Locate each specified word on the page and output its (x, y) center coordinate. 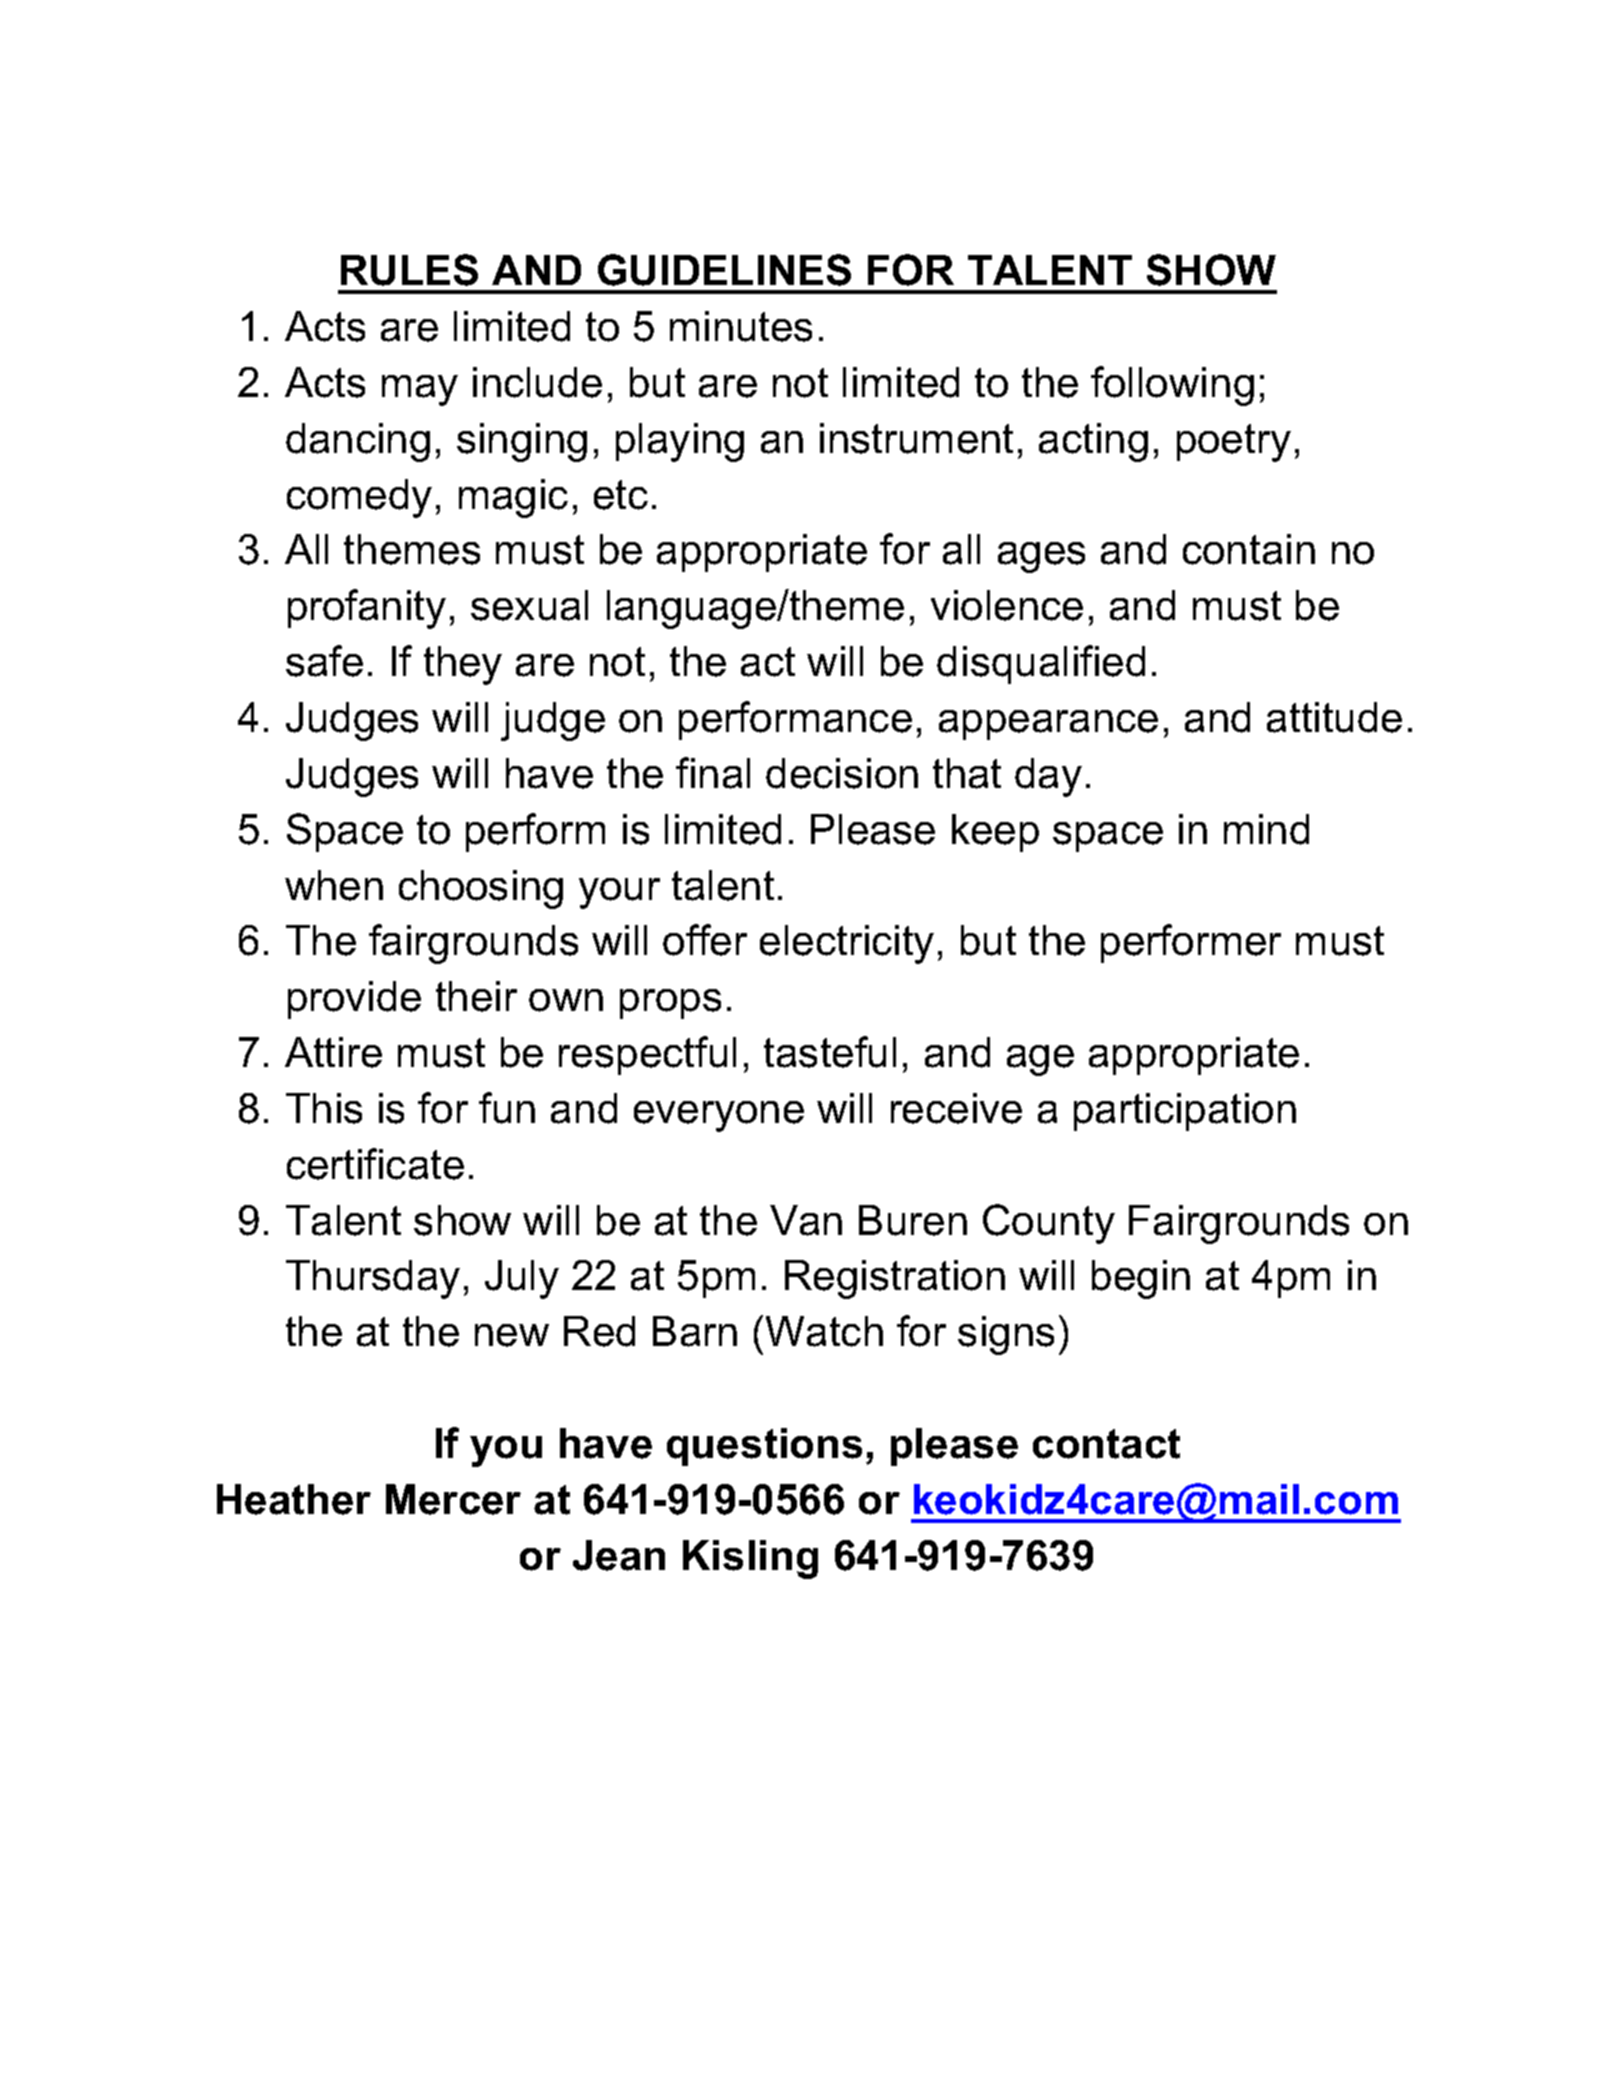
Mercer (453, 1499)
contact (1106, 1444)
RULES (409, 270)
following (1172, 386)
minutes (741, 326)
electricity (847, 944)
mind (1266, 829)
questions (764, 1447)
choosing (481, 889)
